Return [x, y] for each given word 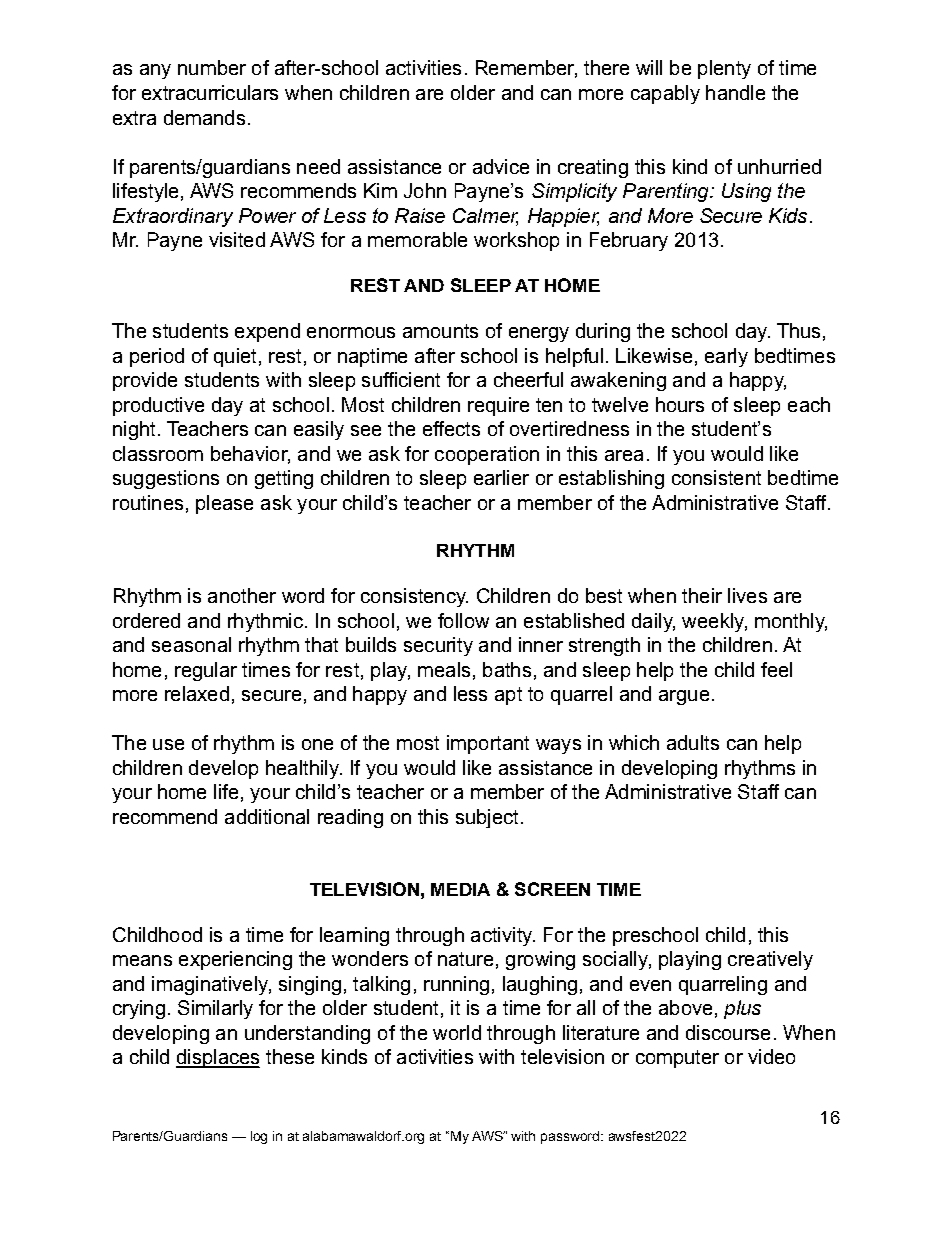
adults [693, 742]
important [488, 744]
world [457, 1032]
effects [451, 428]
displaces [218, 1058]
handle [735, 92]
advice [501, 166]
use [168, 744]
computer [677, 1059]
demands [204, 117]
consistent [716, 477]
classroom [158, 453]
